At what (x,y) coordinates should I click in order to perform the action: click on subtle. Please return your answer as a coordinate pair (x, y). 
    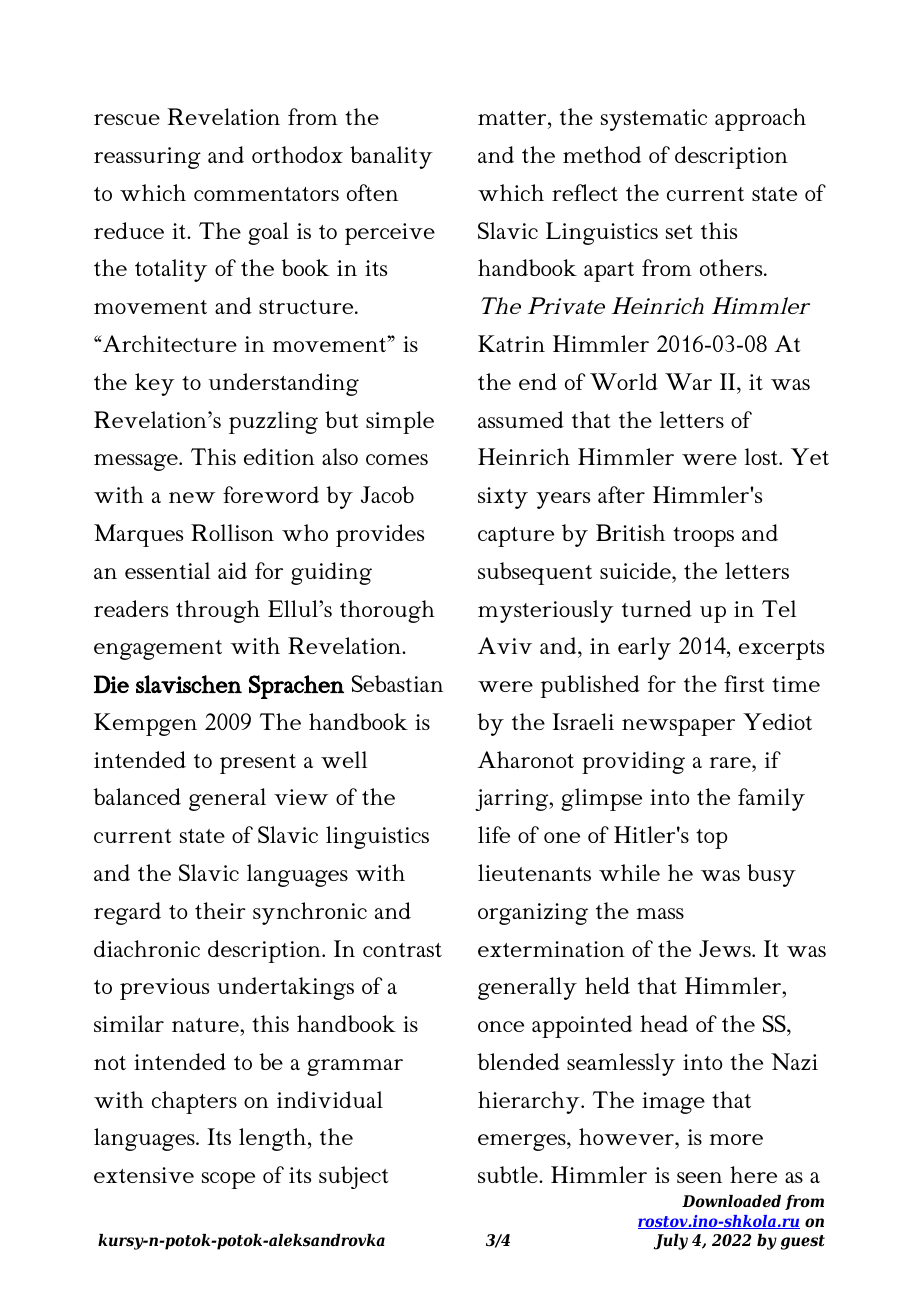
    Looking at the image, I should click on (509, 1174).
